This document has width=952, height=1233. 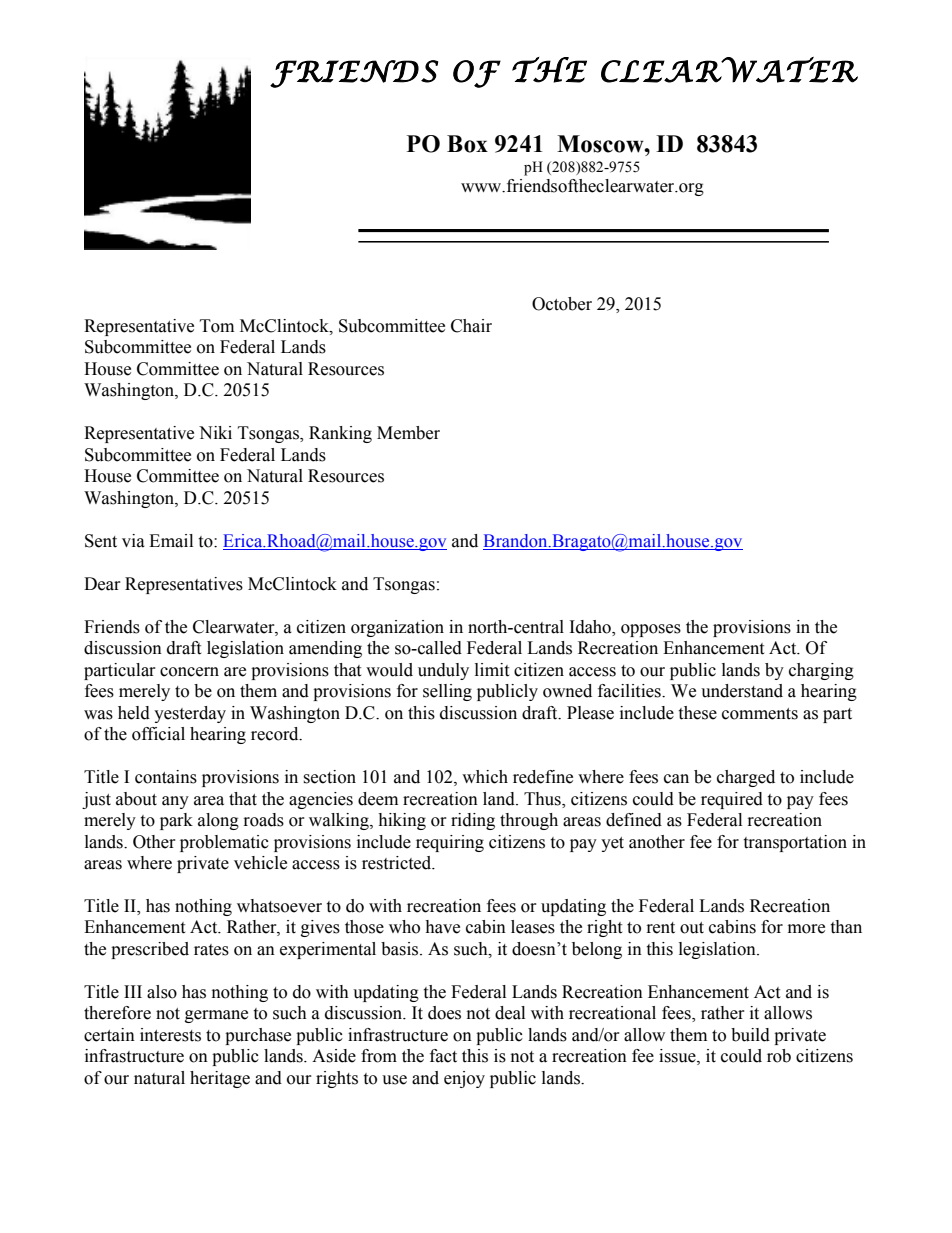 What do you see at coordinates (217, 326) in the document?
I see `Tom` at bounding box center [217, 326].
